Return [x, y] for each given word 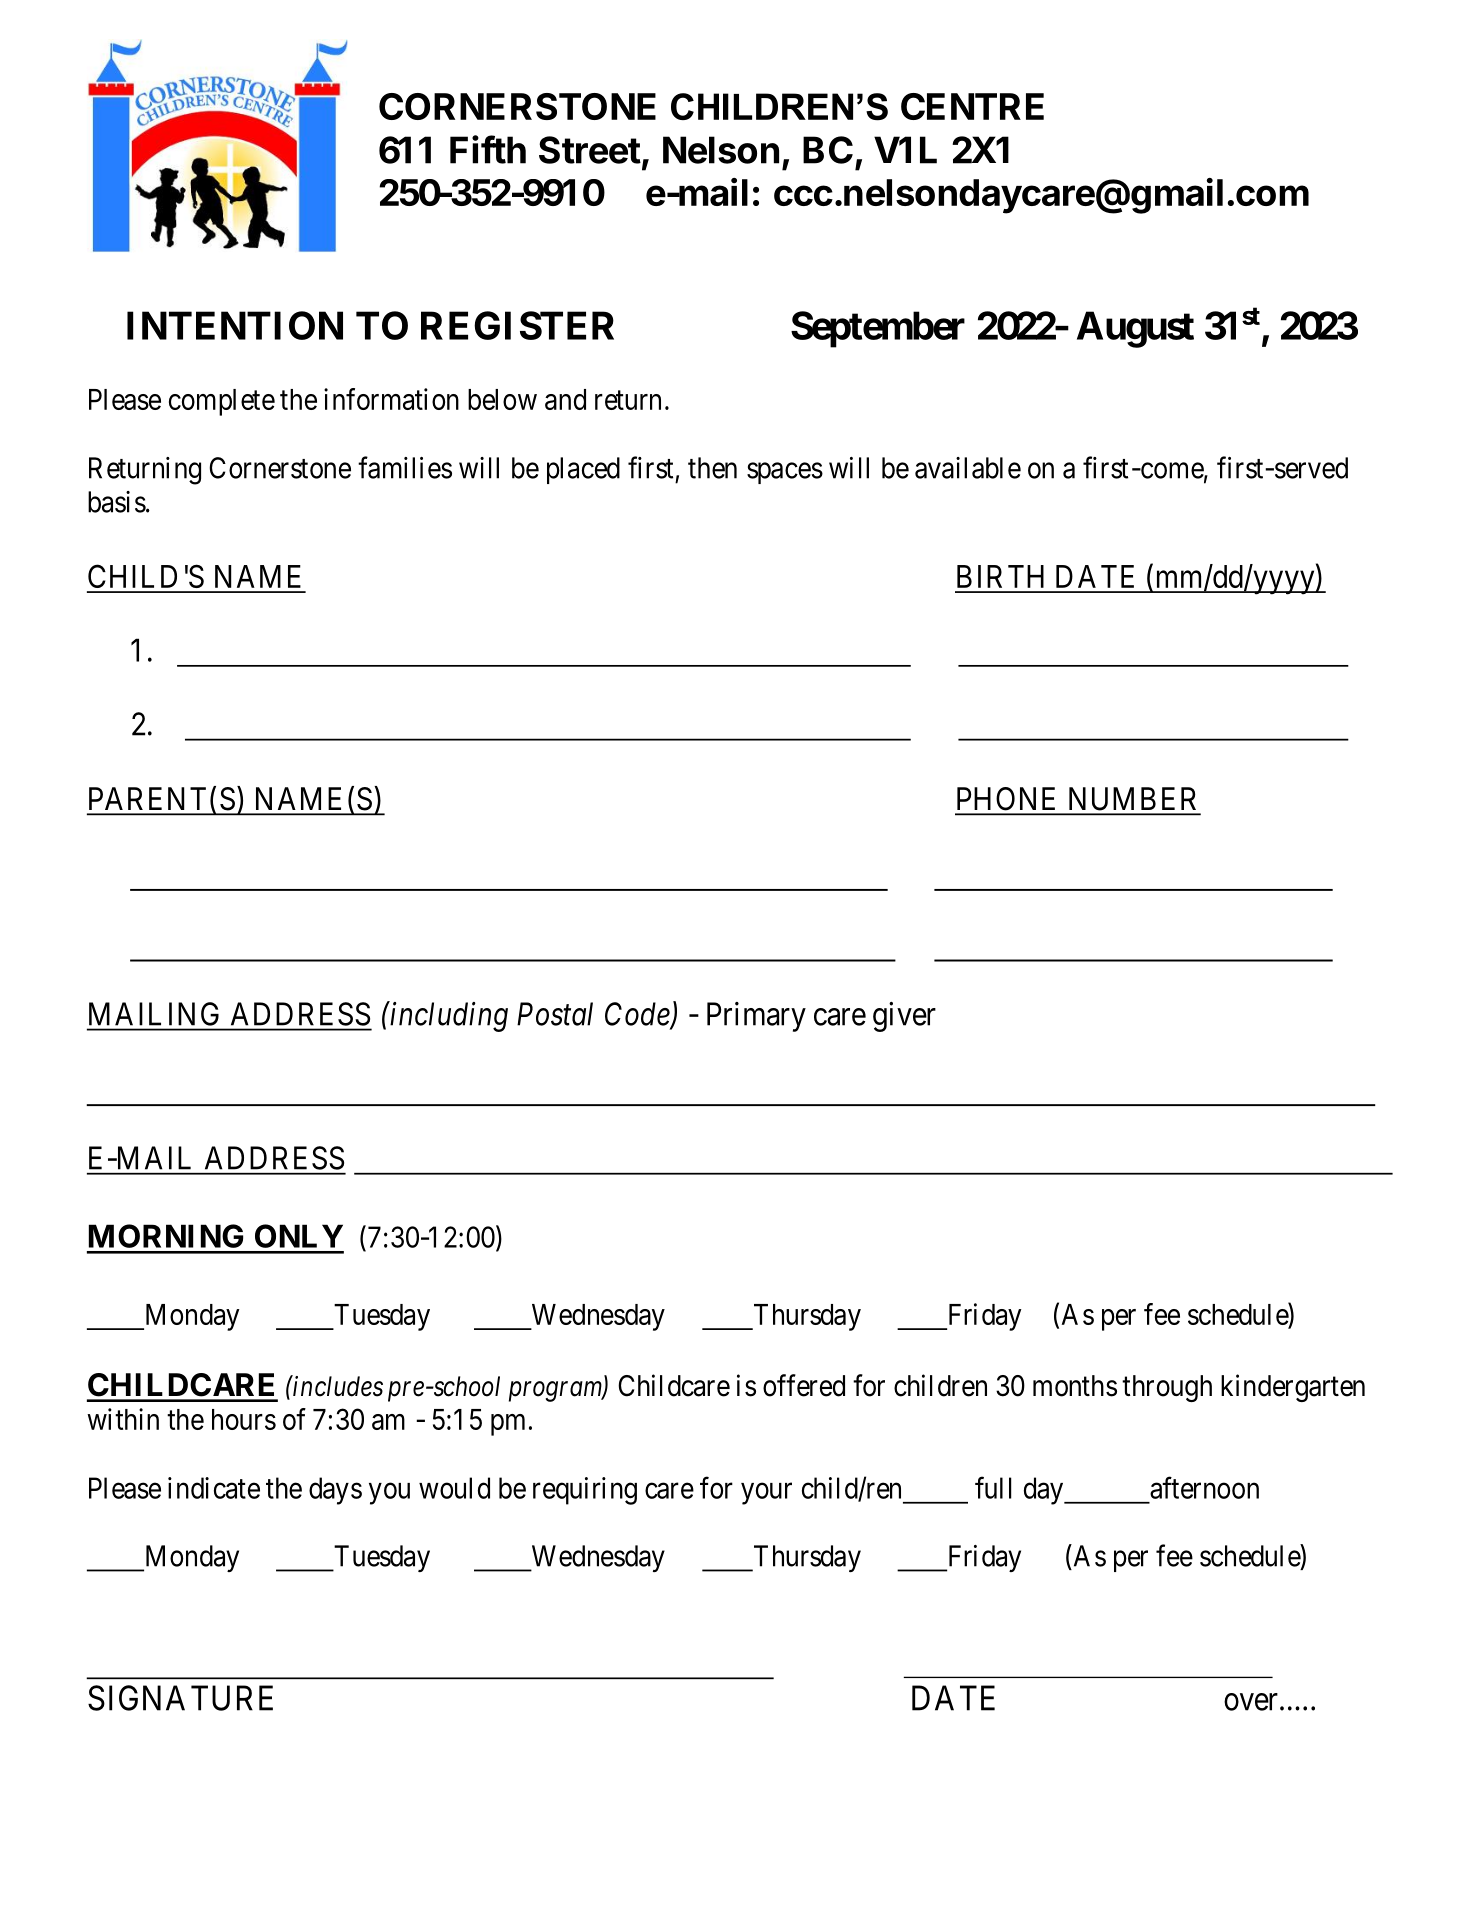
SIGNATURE [180, 1698]
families [405, 467]
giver [904, 1017]
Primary [756, 1017]
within [123, 1419]
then [712, 468]
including [448, 1016]
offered [804, 1385]
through [1167, 1388]
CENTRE [972, 106]
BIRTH [1000, 576]
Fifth [488, 149]
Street [590, 150]
